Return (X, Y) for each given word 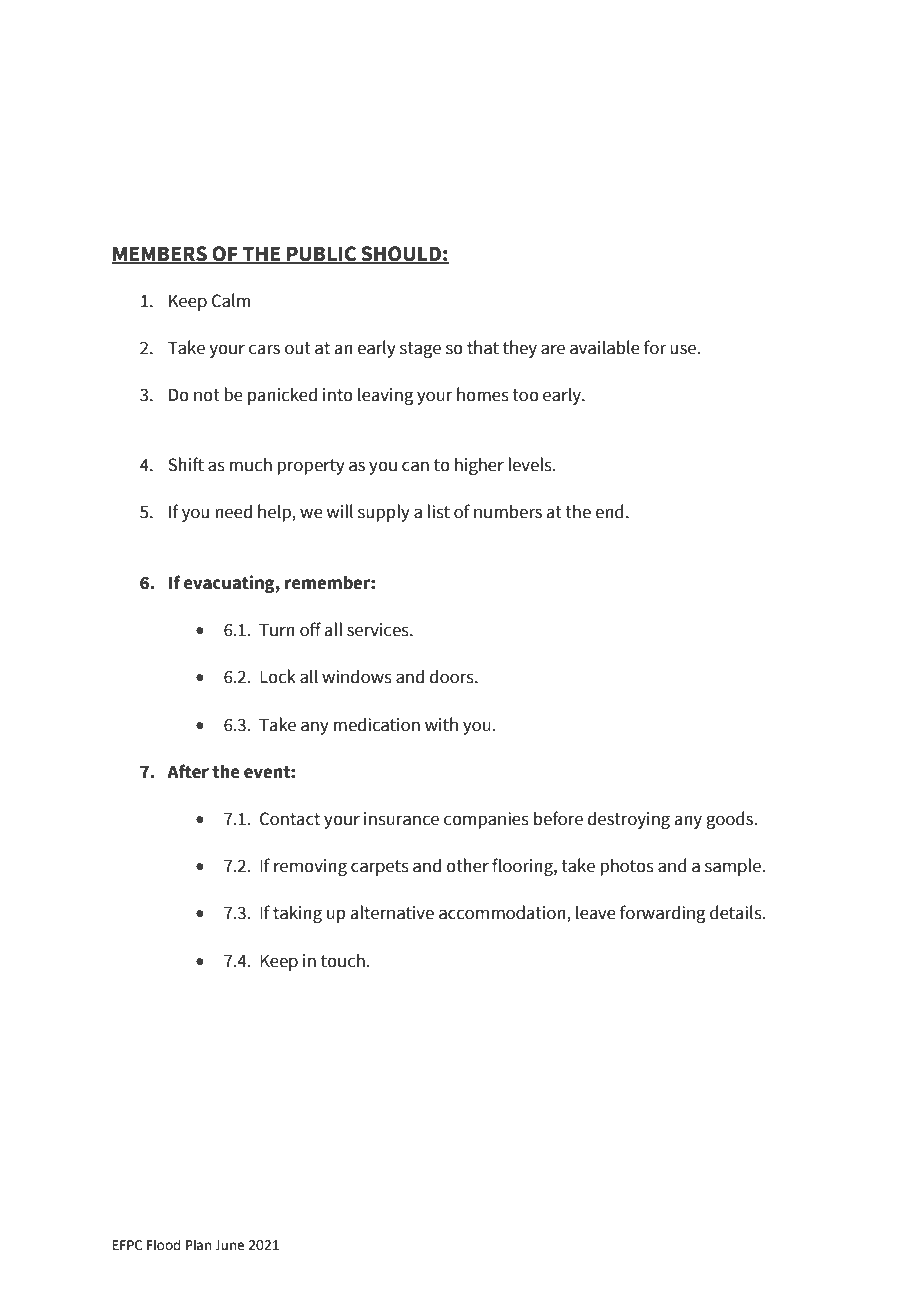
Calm (231, 300)
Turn (277, 630)
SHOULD (401, 255)
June (229, 1245)
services (379, 630)
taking (297, 914)
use (684, 349)
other (467, 865)
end (609, 511)
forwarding (663, 914)
